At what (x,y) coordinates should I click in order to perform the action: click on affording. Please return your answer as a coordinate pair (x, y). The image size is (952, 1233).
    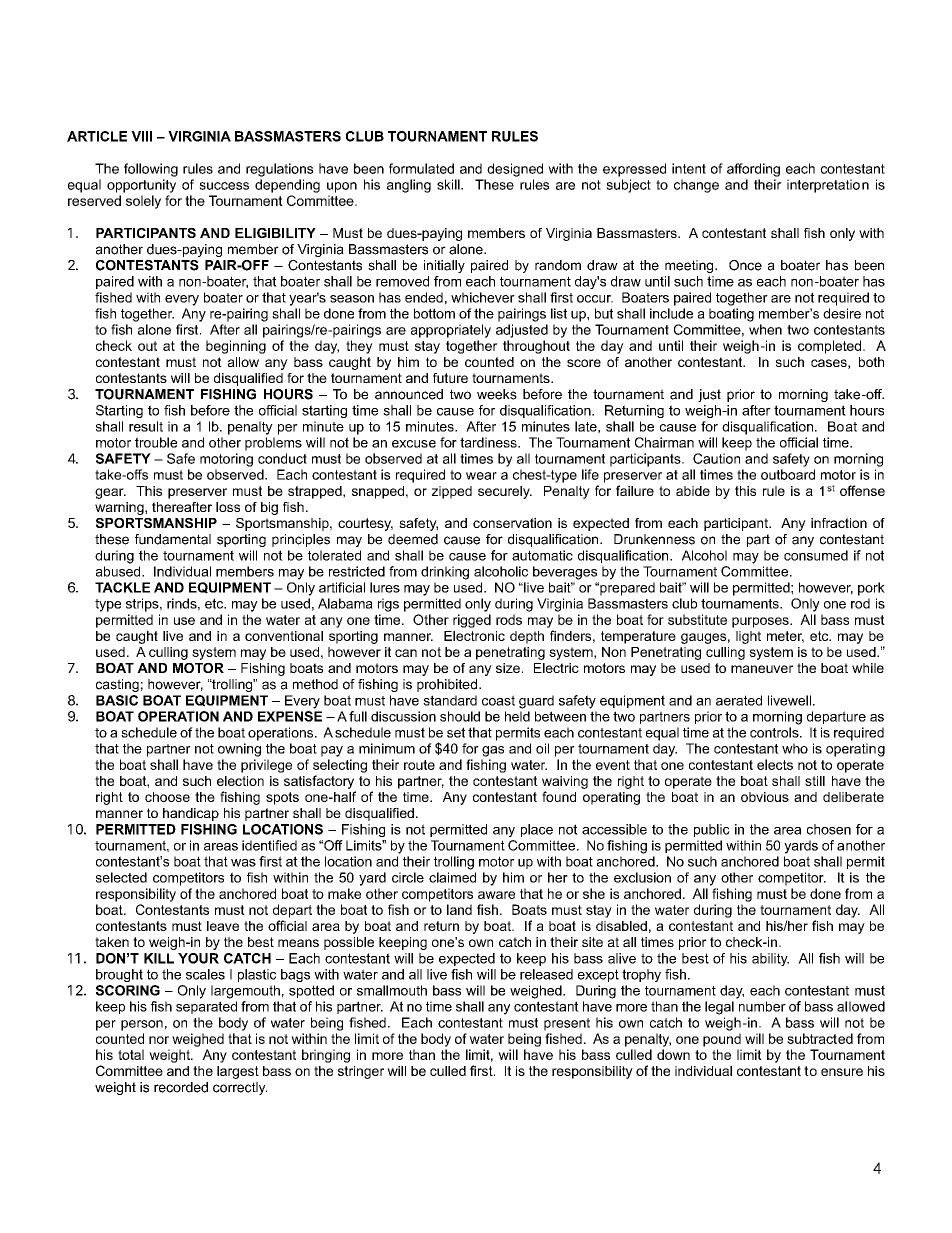
    Looking at the image, I should click on (753, 170).
